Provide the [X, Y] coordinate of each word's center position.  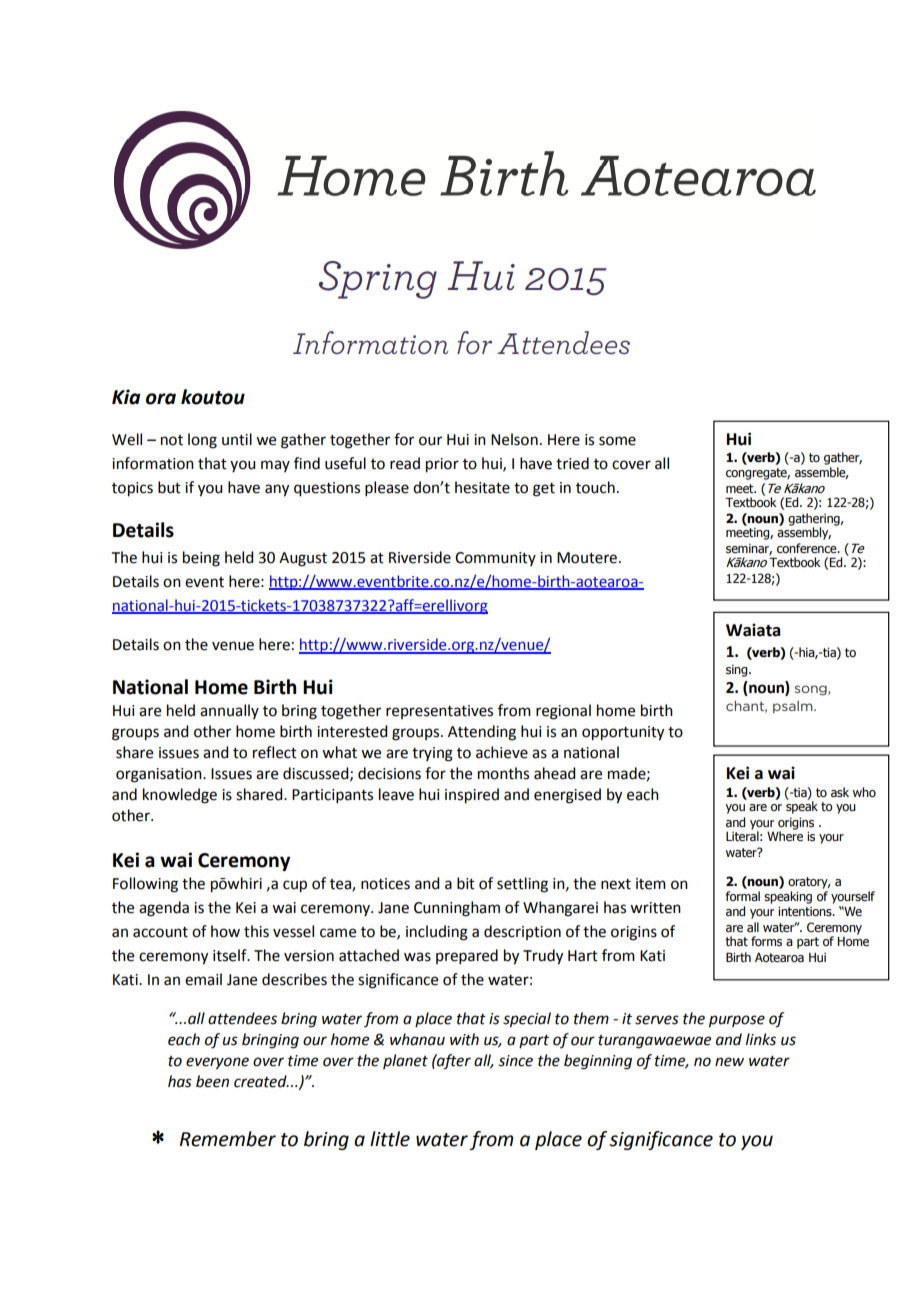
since [516, 1061]
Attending [482, 733]
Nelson [514, 439]
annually [229, 711]
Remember [228, 1139]
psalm [794, 707]
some [617, 441]
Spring [378, 280]
